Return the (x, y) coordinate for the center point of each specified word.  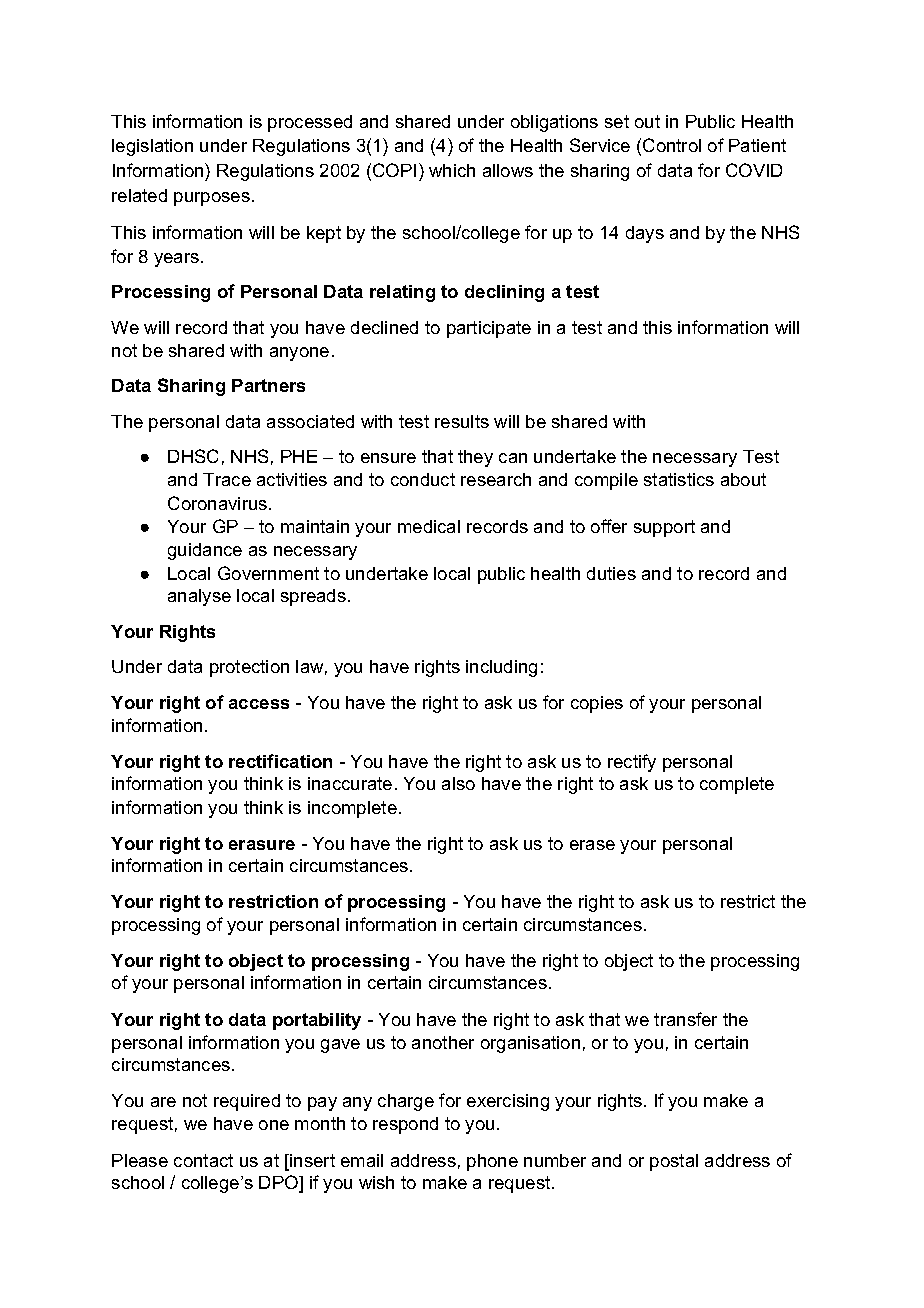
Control (672, 145)
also (458, 783)
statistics (679, 479)
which (452, 170)
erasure (262, 845)
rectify (632, 763)
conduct (423, 479)
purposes (212, 199)
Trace (227, 479)
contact (203, 1160)
